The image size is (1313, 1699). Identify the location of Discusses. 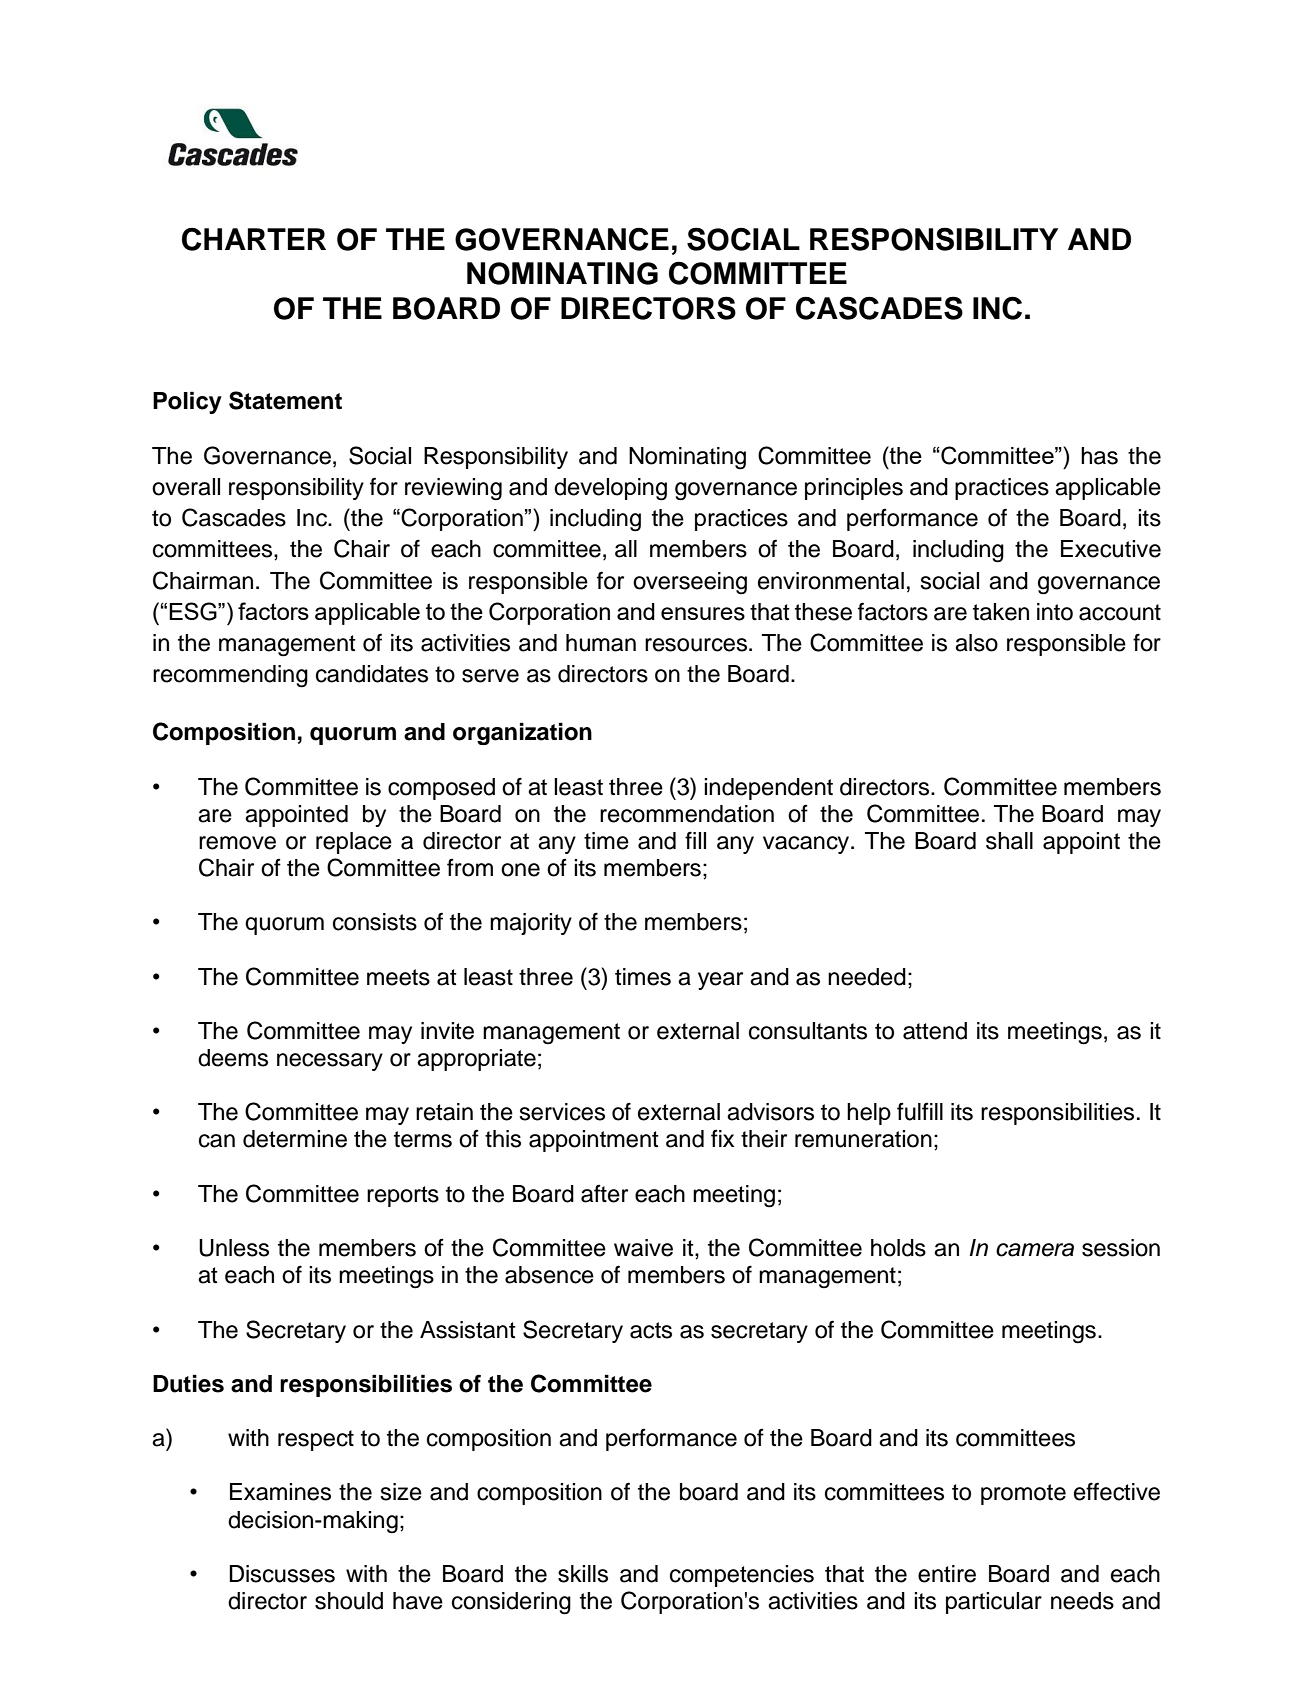
(282, 1574).
